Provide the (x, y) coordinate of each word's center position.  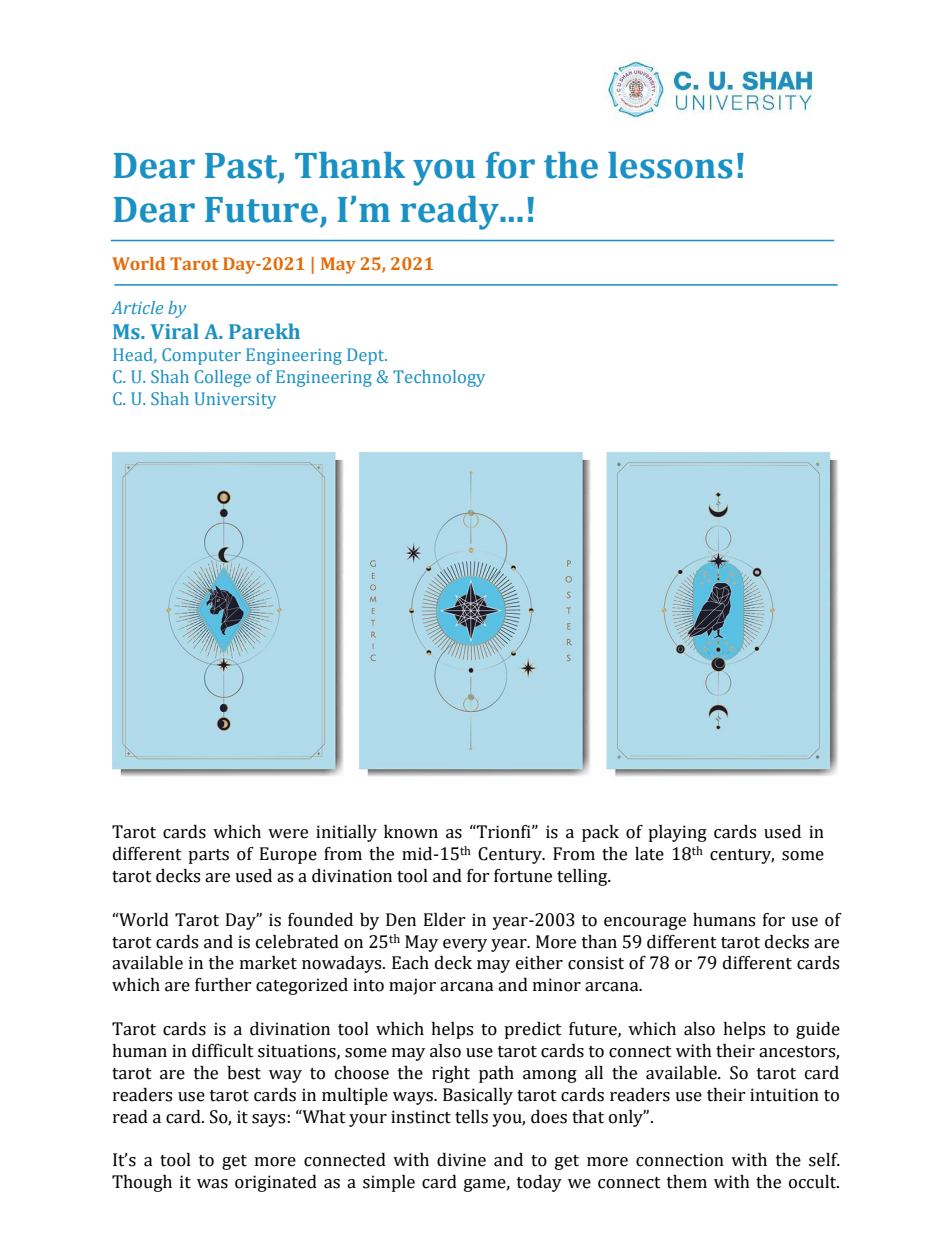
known (411, 832)
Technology (439, 378)
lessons (670, 165)
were (288, 834)
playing (677, 833)
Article (137, 307)
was (212, 1184)
